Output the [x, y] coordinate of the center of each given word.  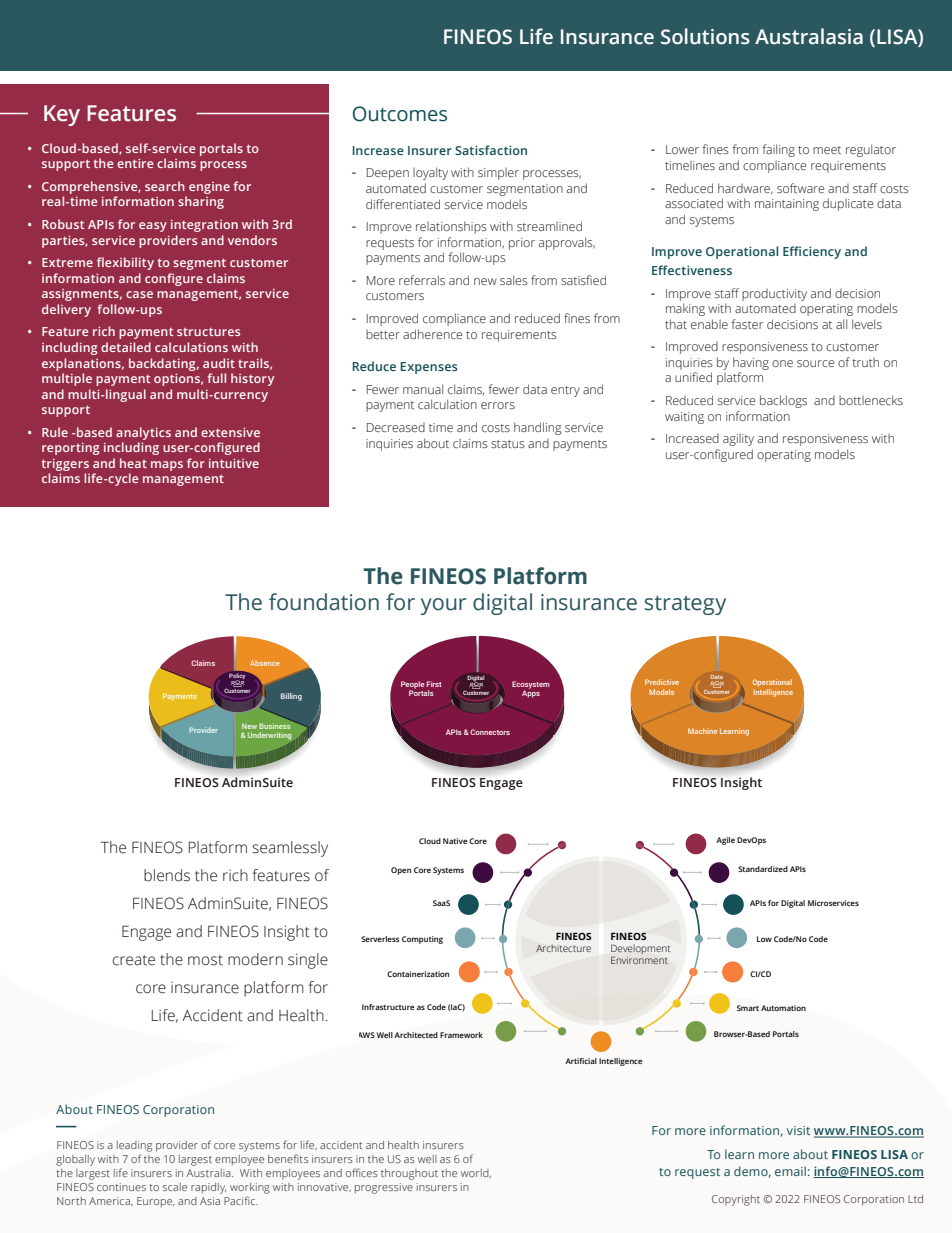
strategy [685, 605]
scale [175, 1187]
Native [455, 841]
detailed [126, 347]
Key [62, 115]
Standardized [763, 869]
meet [827, 150]
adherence [432, 334]
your [443, 606]
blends [167, 875]
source [815, 363]
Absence [265, 663]
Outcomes [400, 114]
